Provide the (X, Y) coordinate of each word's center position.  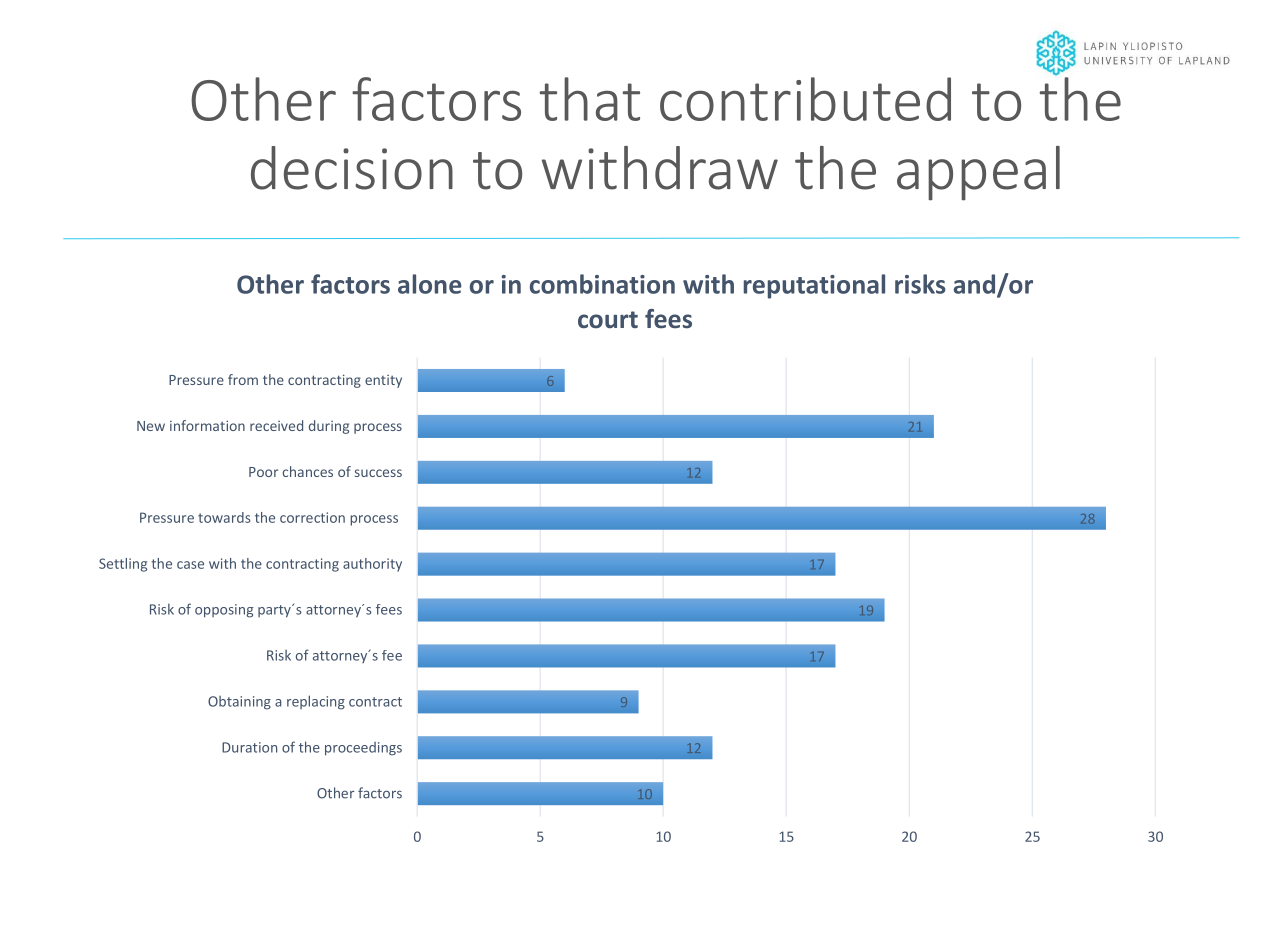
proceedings (363, 749)
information (207, 425)
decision (352, 168)
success (378, 473)
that (590, 99)
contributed (805, 99)
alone (430, 284)
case (190, 565)
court (608, 319)
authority (372, 565)
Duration (249, 747)
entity (383, 381)
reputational (814, 286)
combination (602, 284)
